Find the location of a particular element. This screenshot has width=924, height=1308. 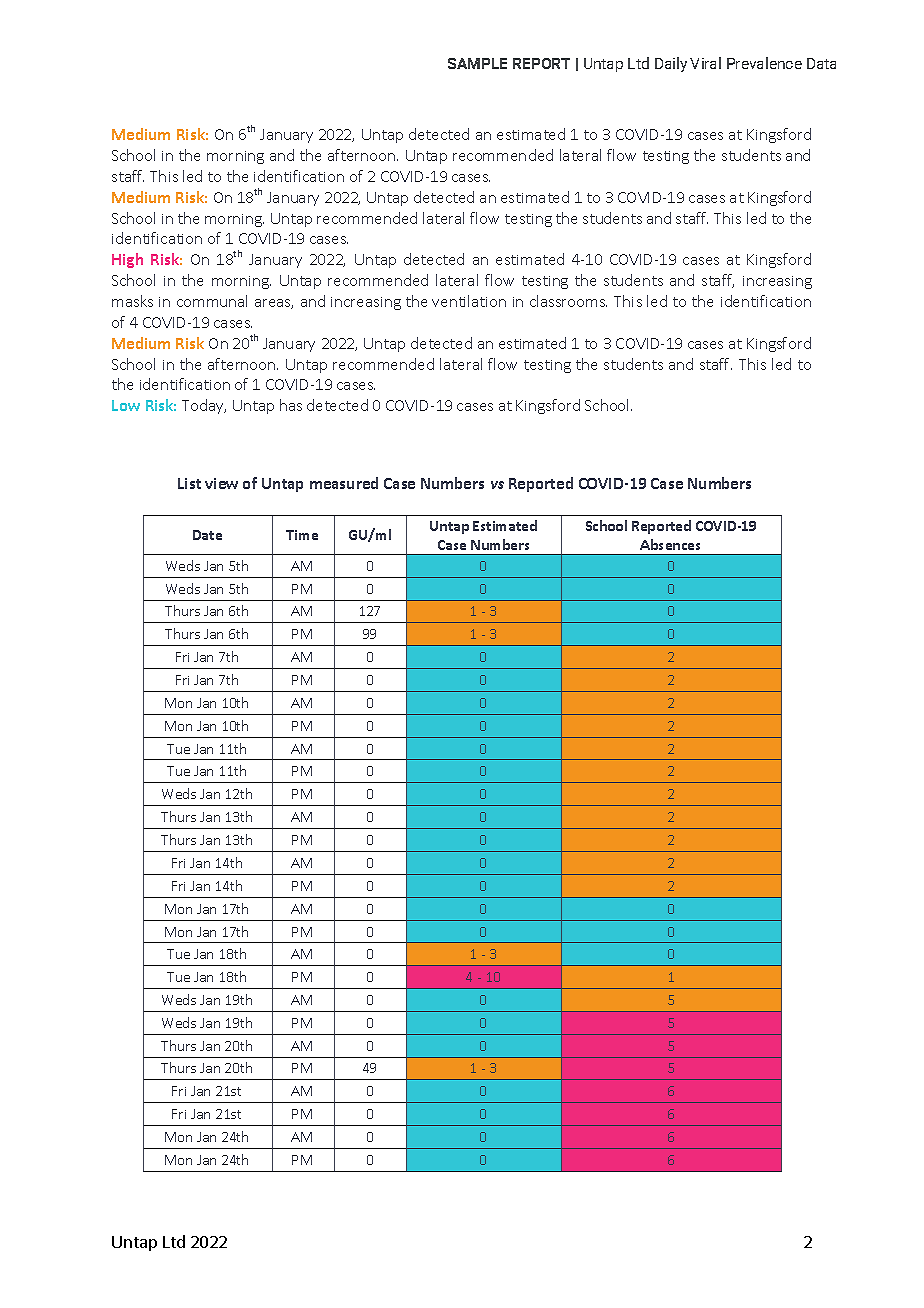

Today is located at coordinates (204, 406).
